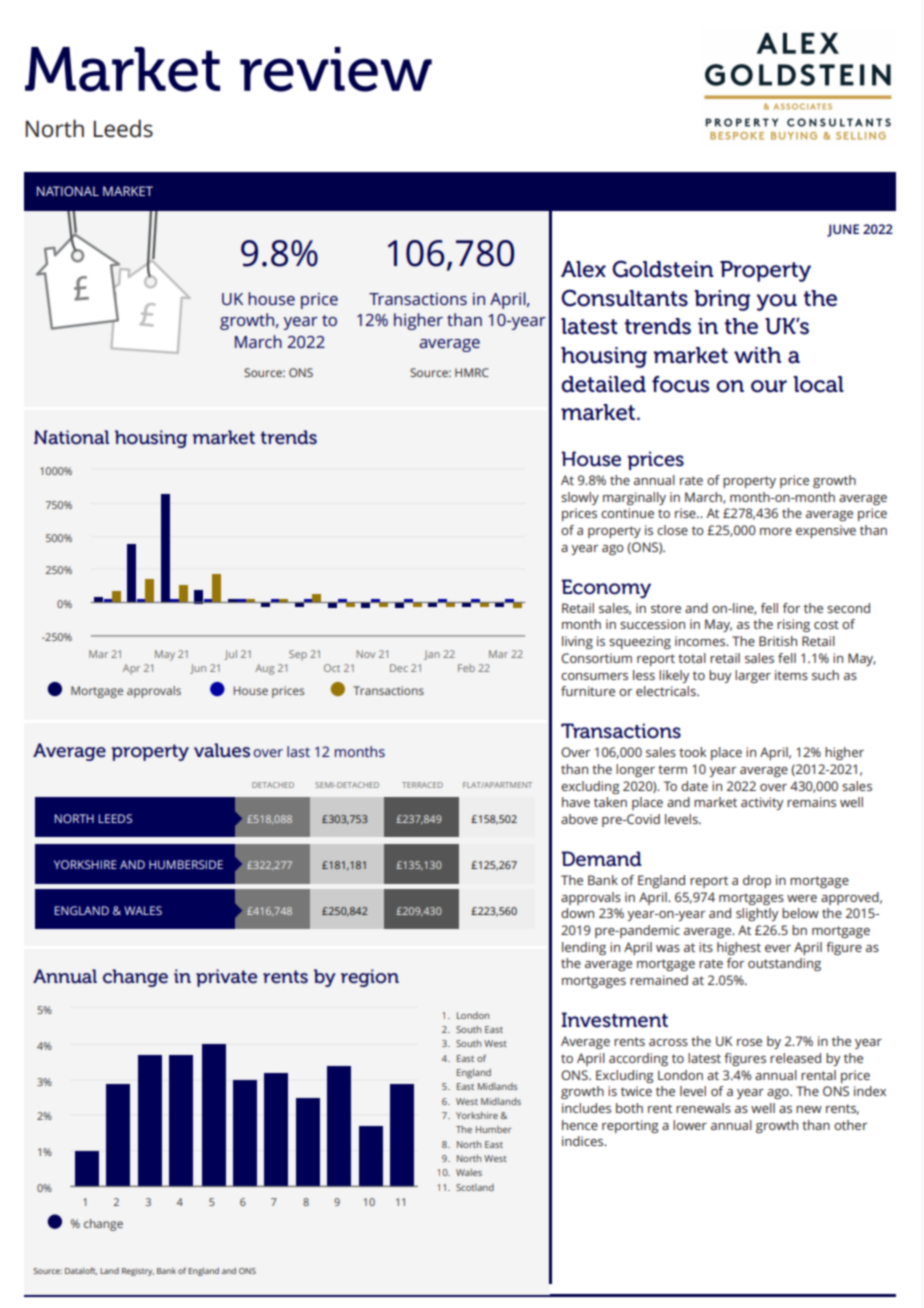 Image resolution: width=924 pixels, height=1308 pixels. What do you see at coordinates (230, 655) in the screenshot?
I see `Jul` at bounding box center [230, 655].
